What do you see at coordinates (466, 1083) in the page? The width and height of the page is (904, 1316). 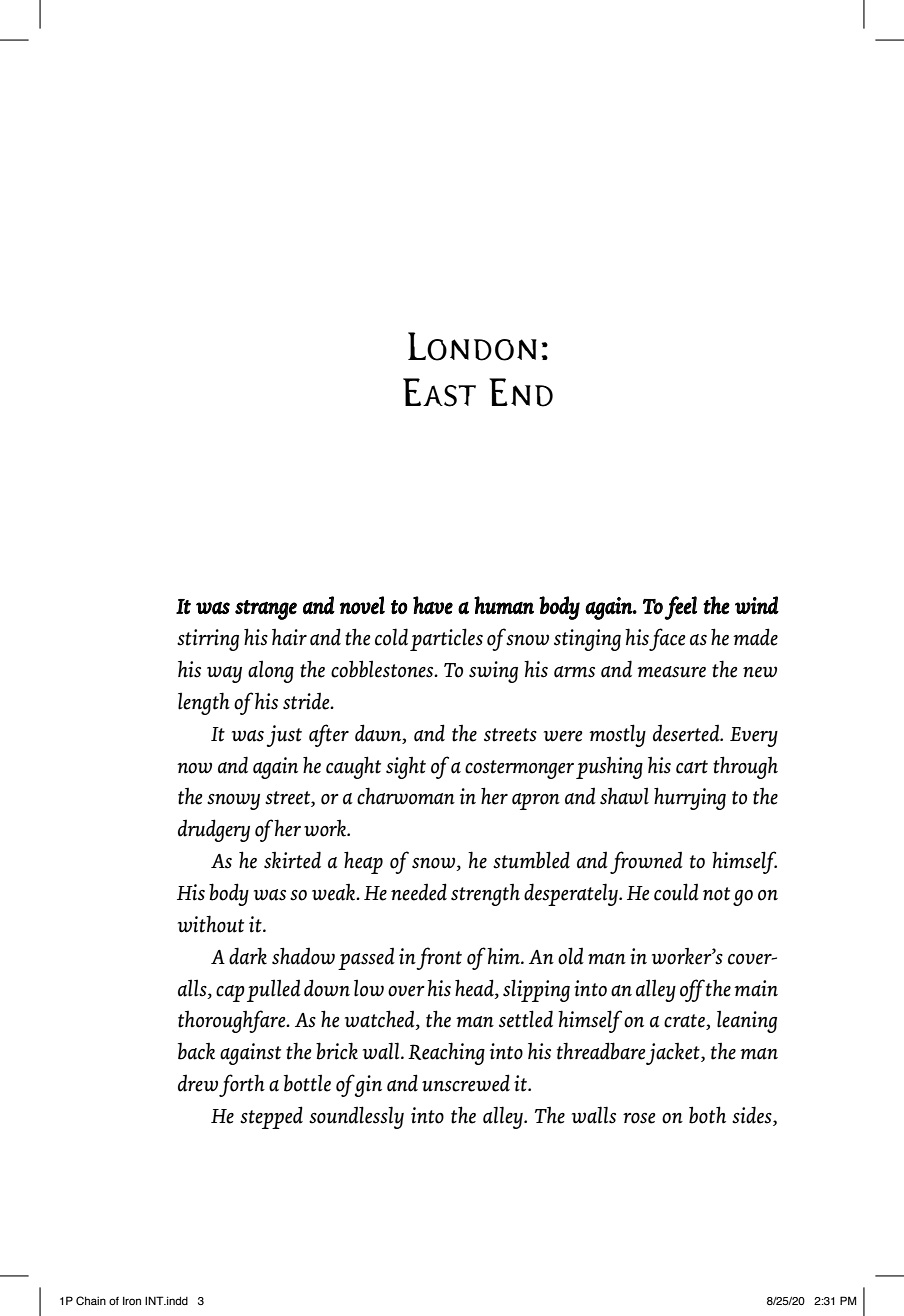 I see `unscrewed` at bounding box center [466, 1083].
